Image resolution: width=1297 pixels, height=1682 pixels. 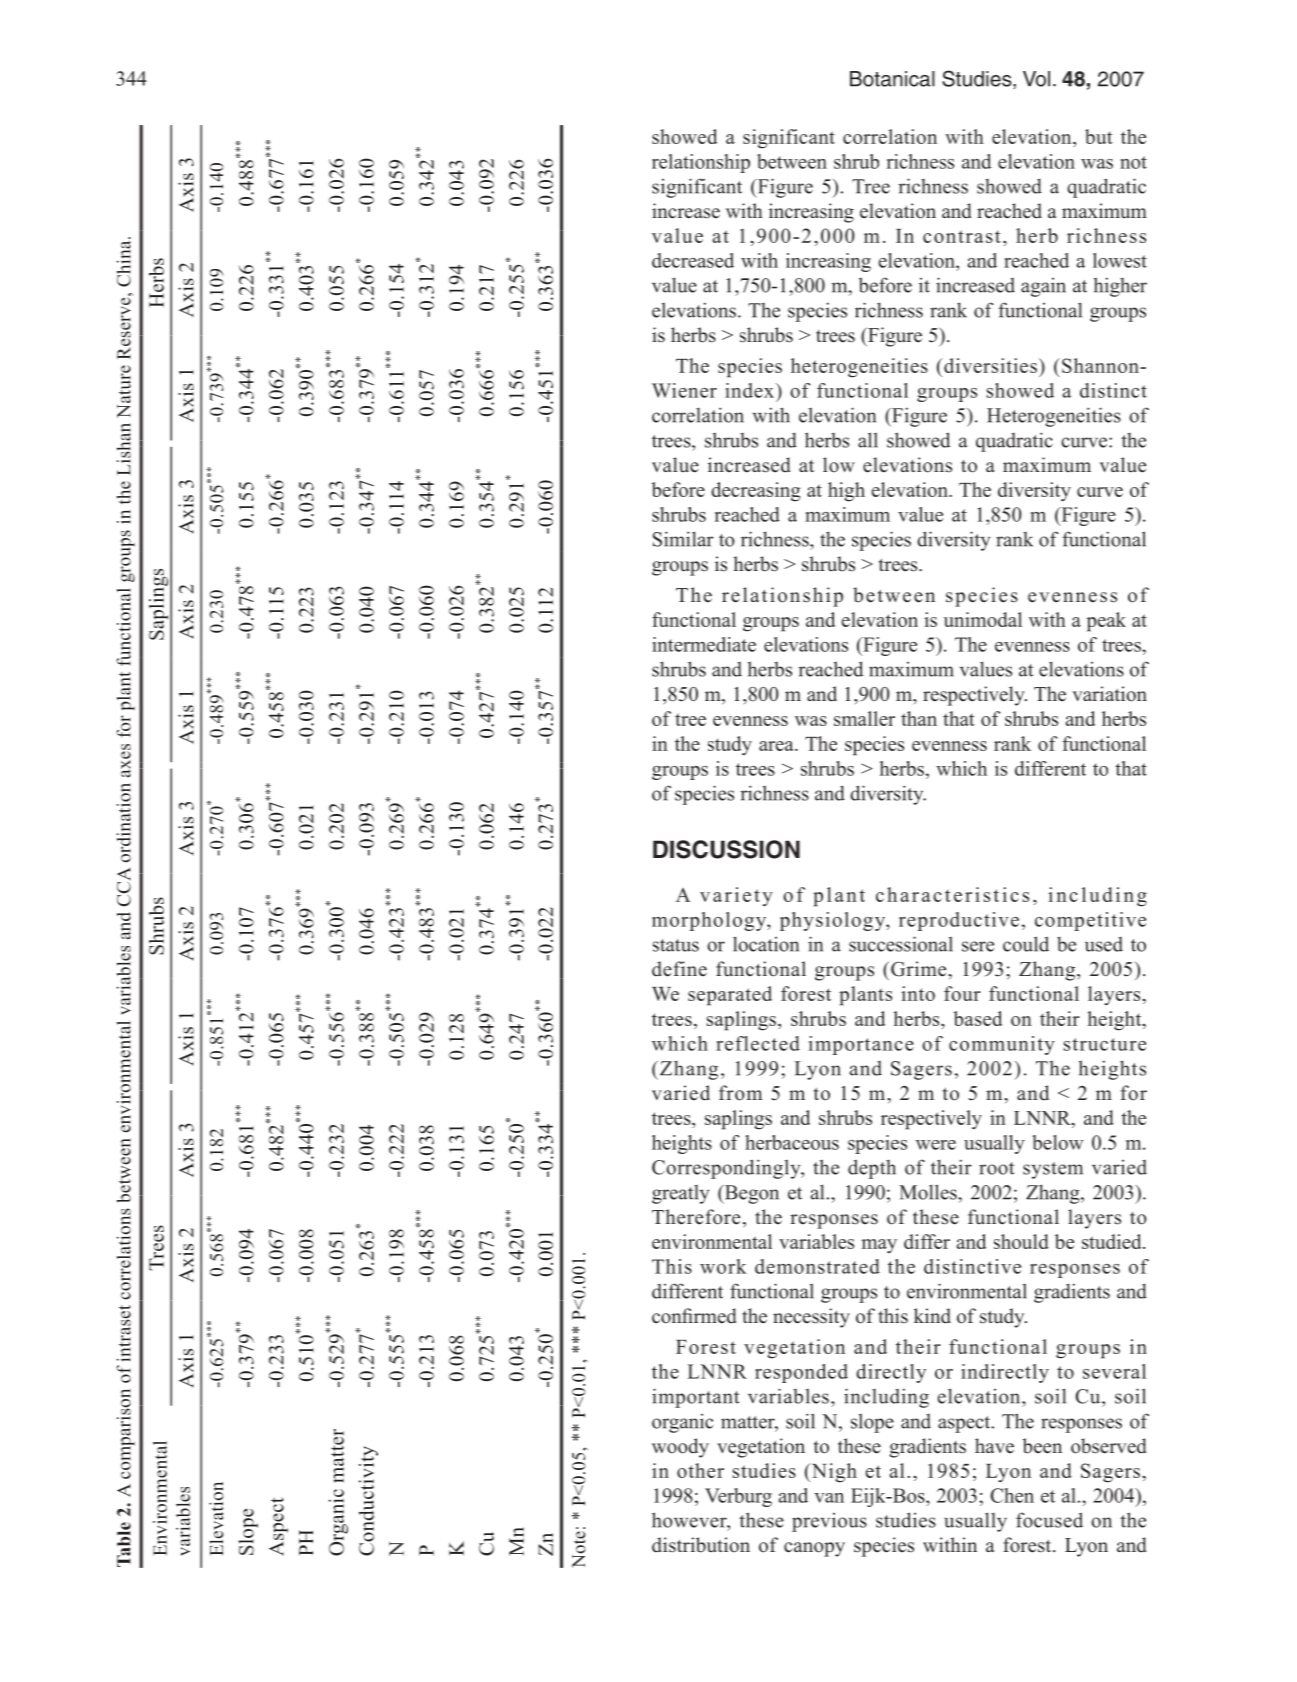 What do you see at coordinates (1042, 1446) in the screenshot?
I see `been` at bounding box center [1042, 1446].
